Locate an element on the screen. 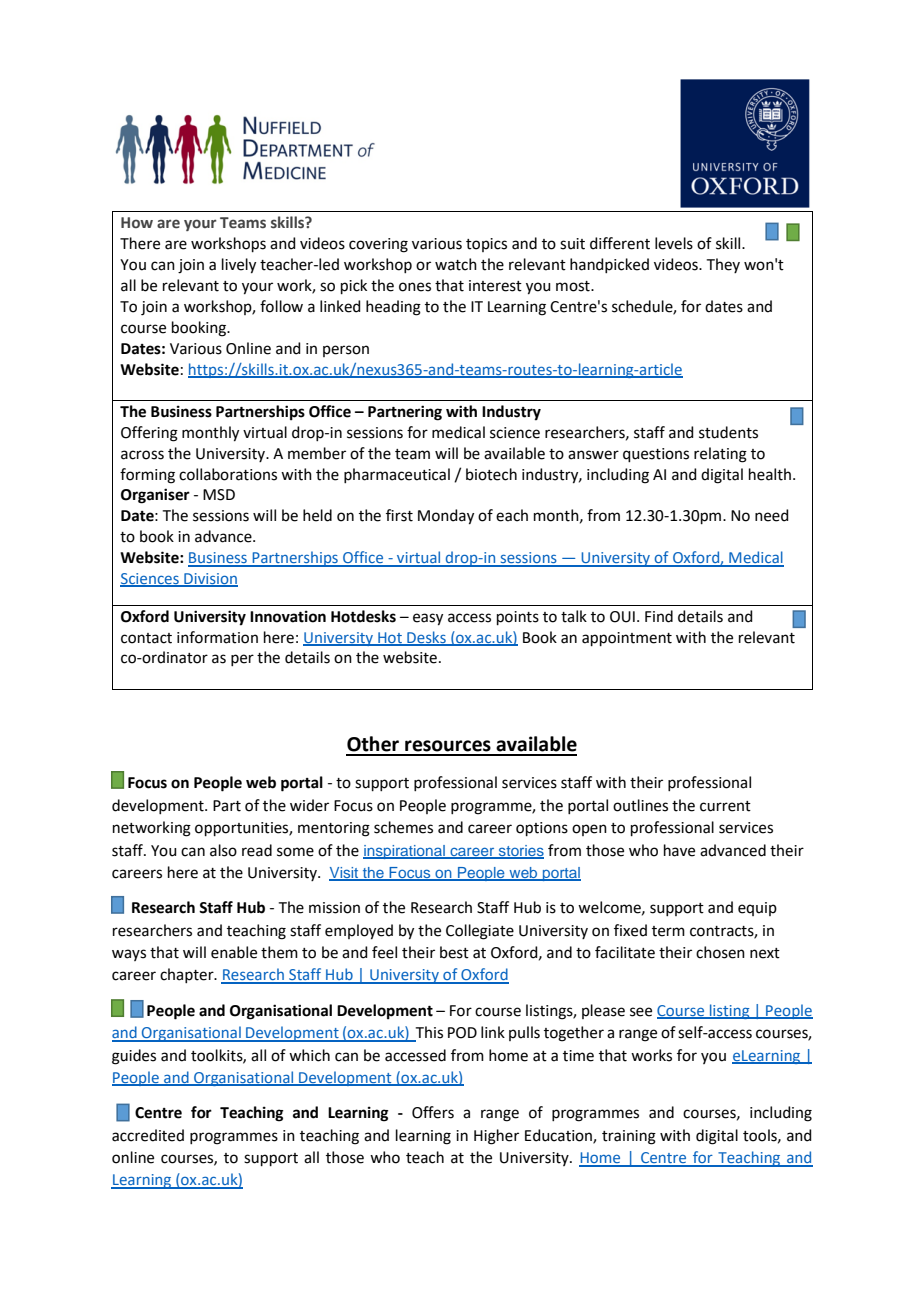  easy is located at coordinates (428, 619).
